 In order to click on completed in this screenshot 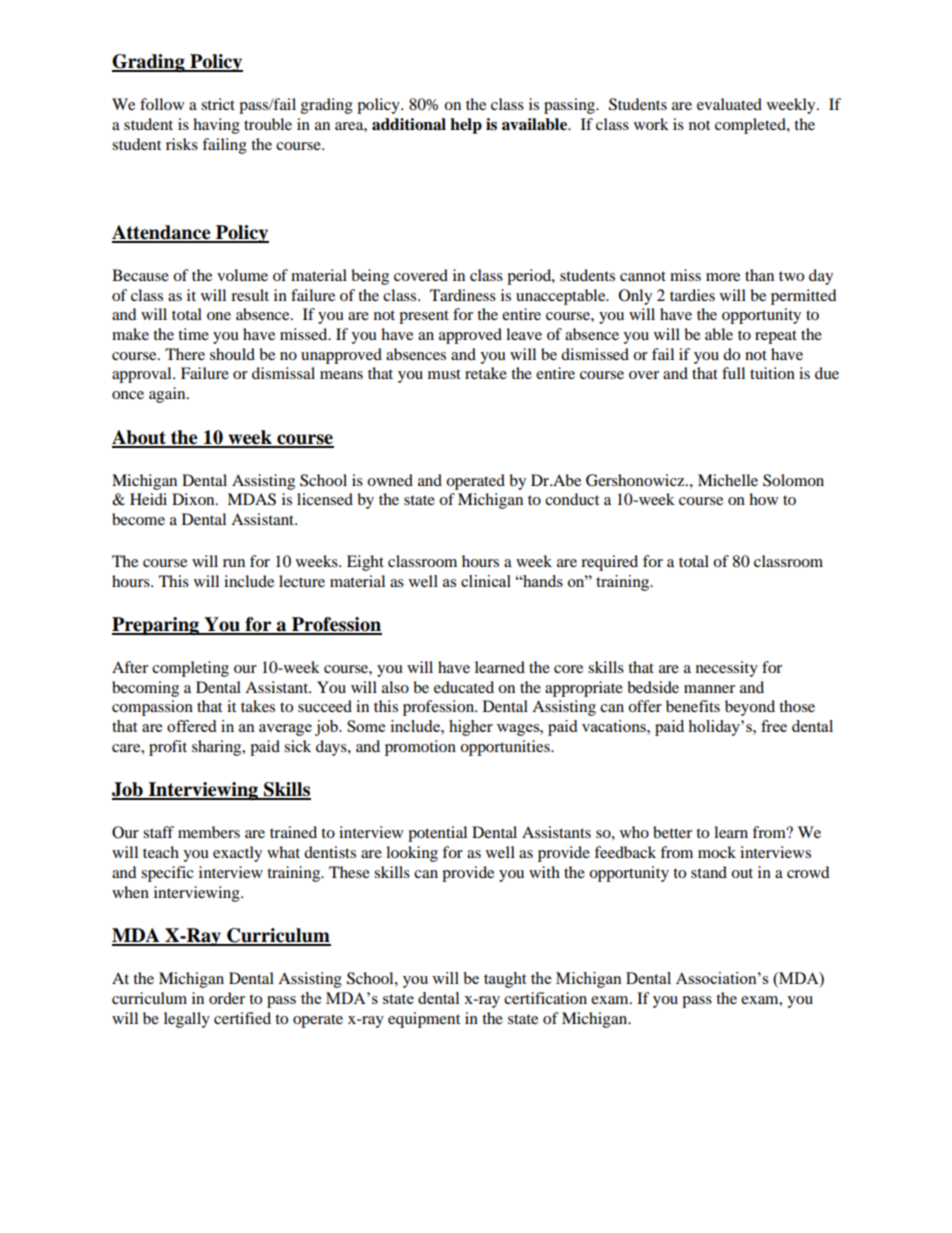, I will do `click(751, 126)`.
